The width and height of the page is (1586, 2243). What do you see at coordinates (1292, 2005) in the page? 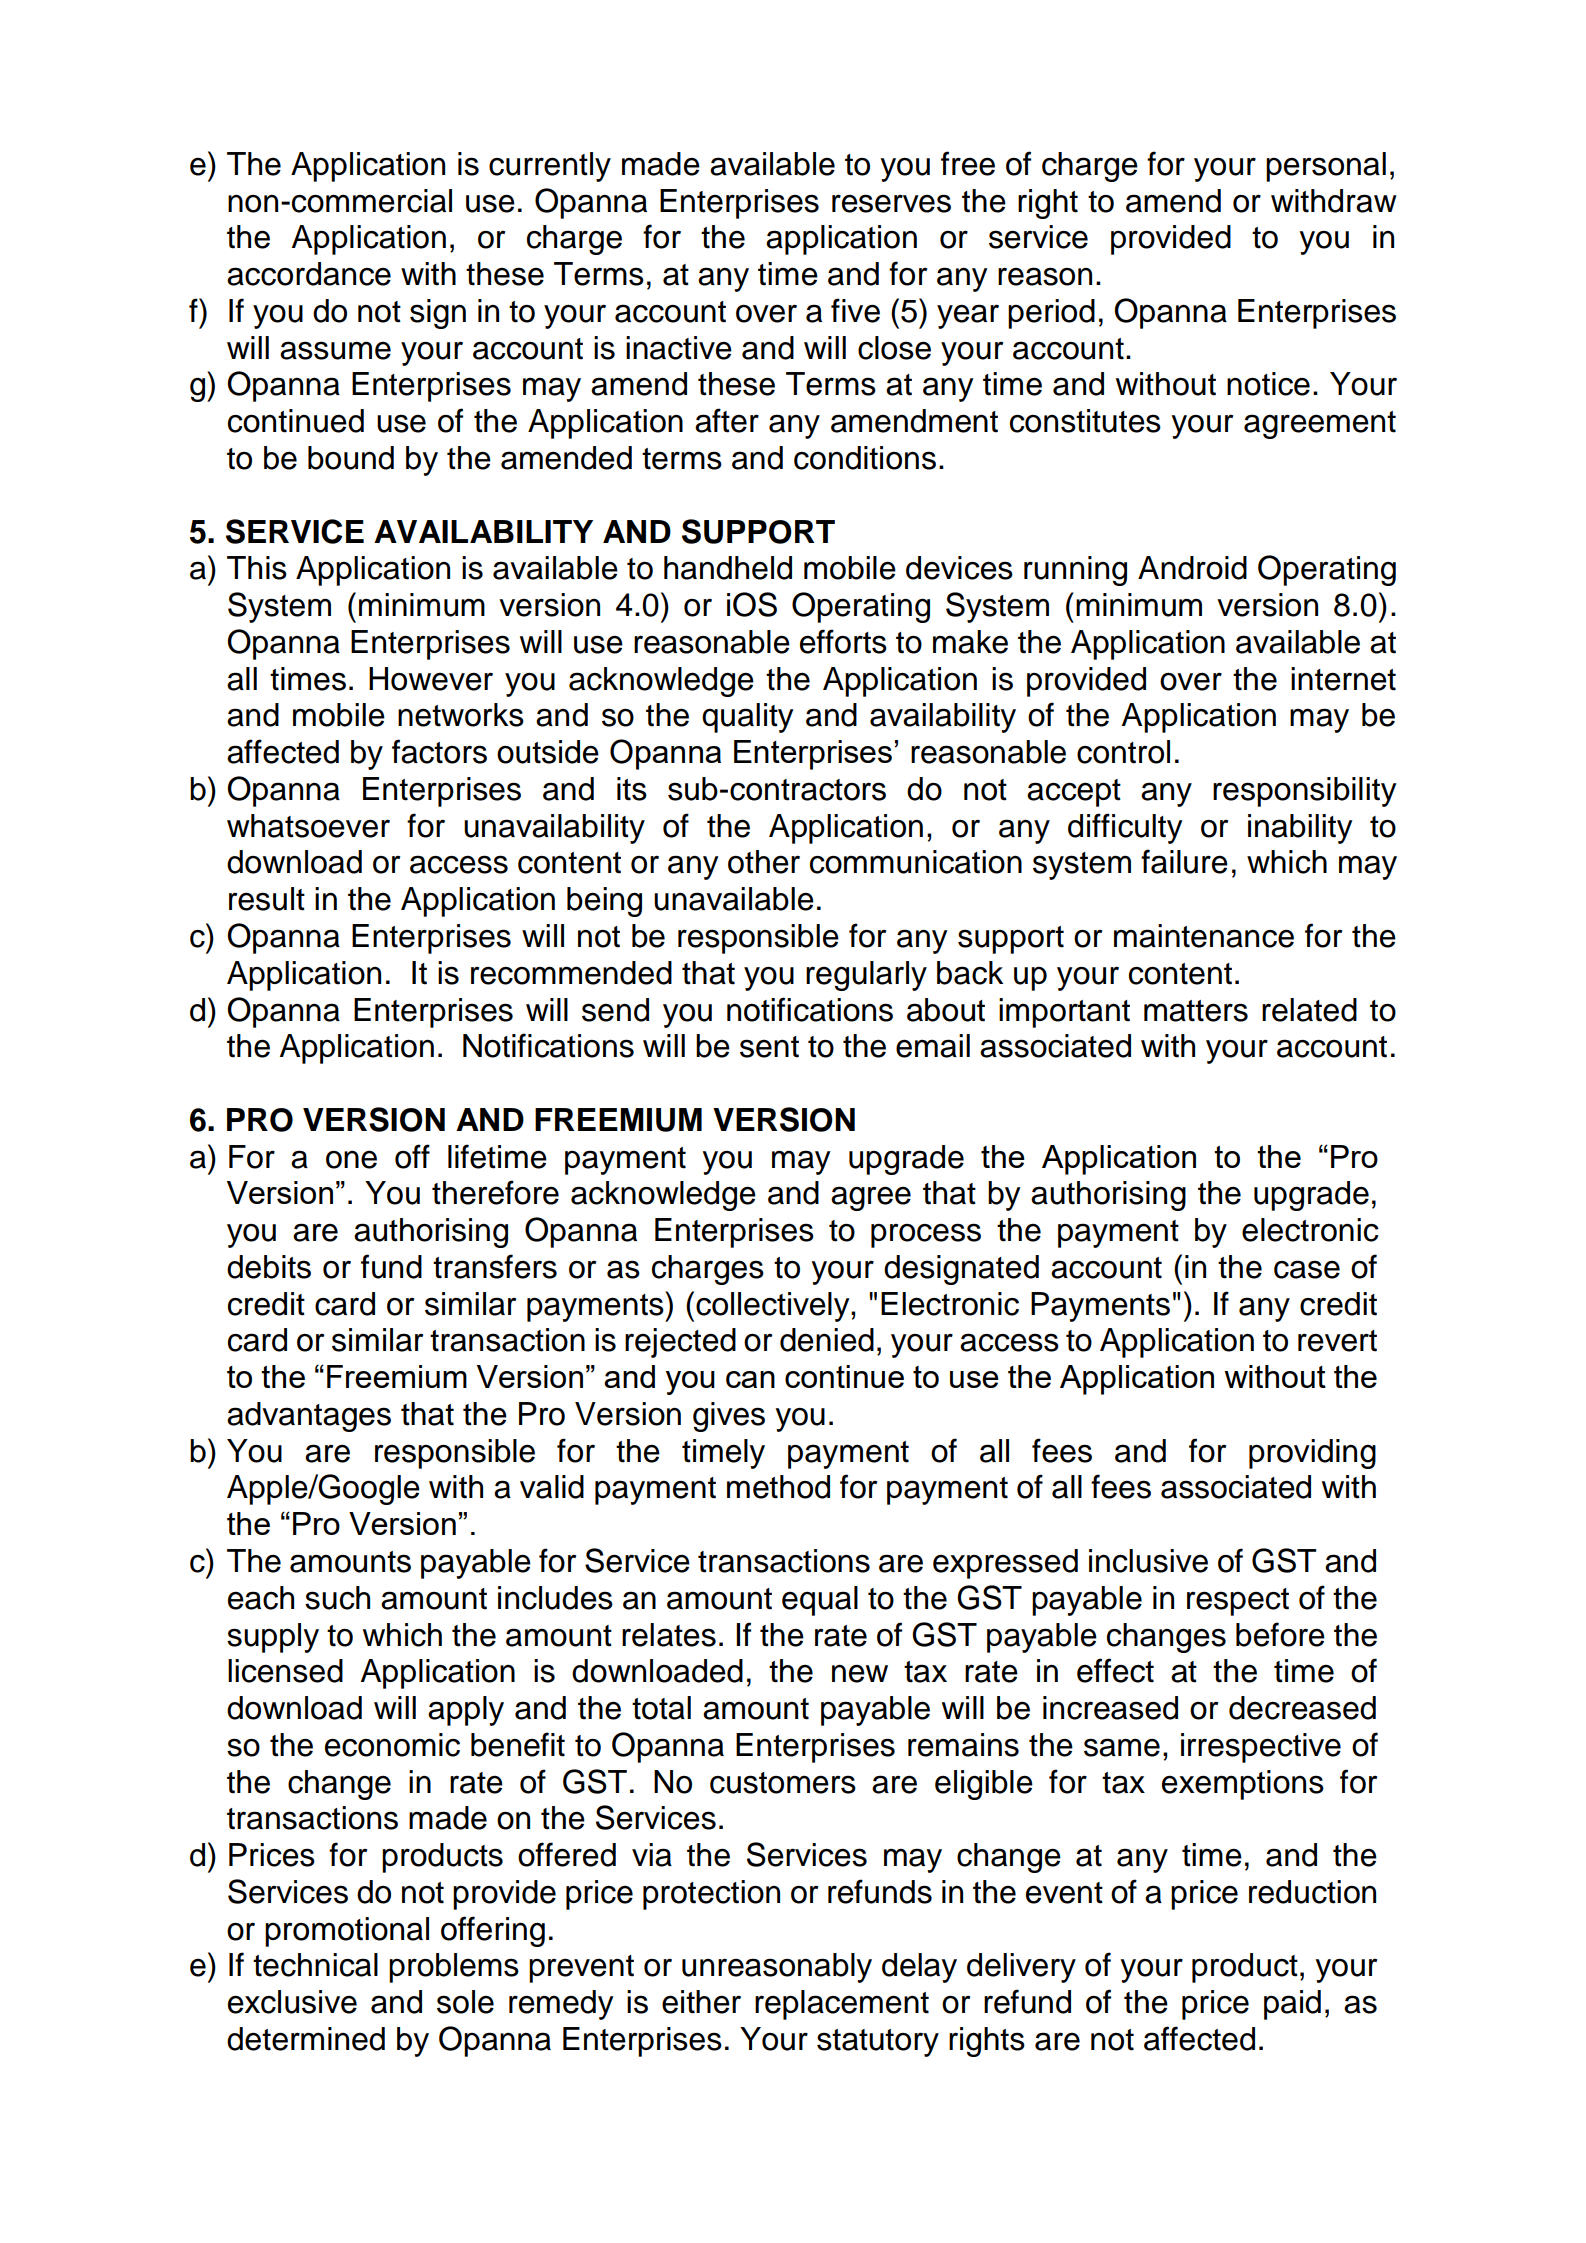
I see `paid` at bounding box center [1292, 2005].
